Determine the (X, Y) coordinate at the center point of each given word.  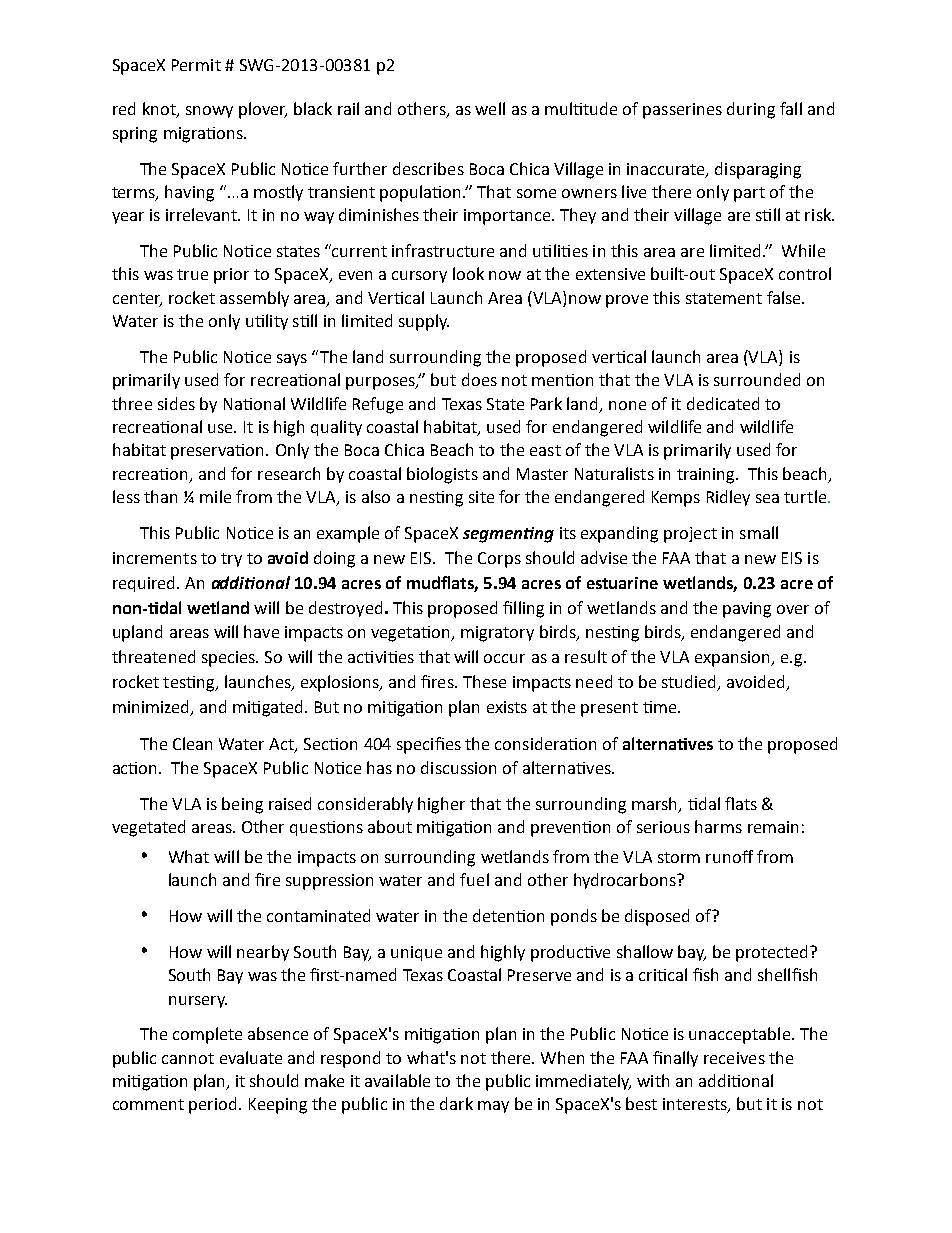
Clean (192, 743)
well (490, 108)
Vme (661, 707)
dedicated (723, 403)
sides (176, 403)
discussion (458, 767)
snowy (209, 112)
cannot (188, 1058)
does (479, 379)
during (751, 110)
